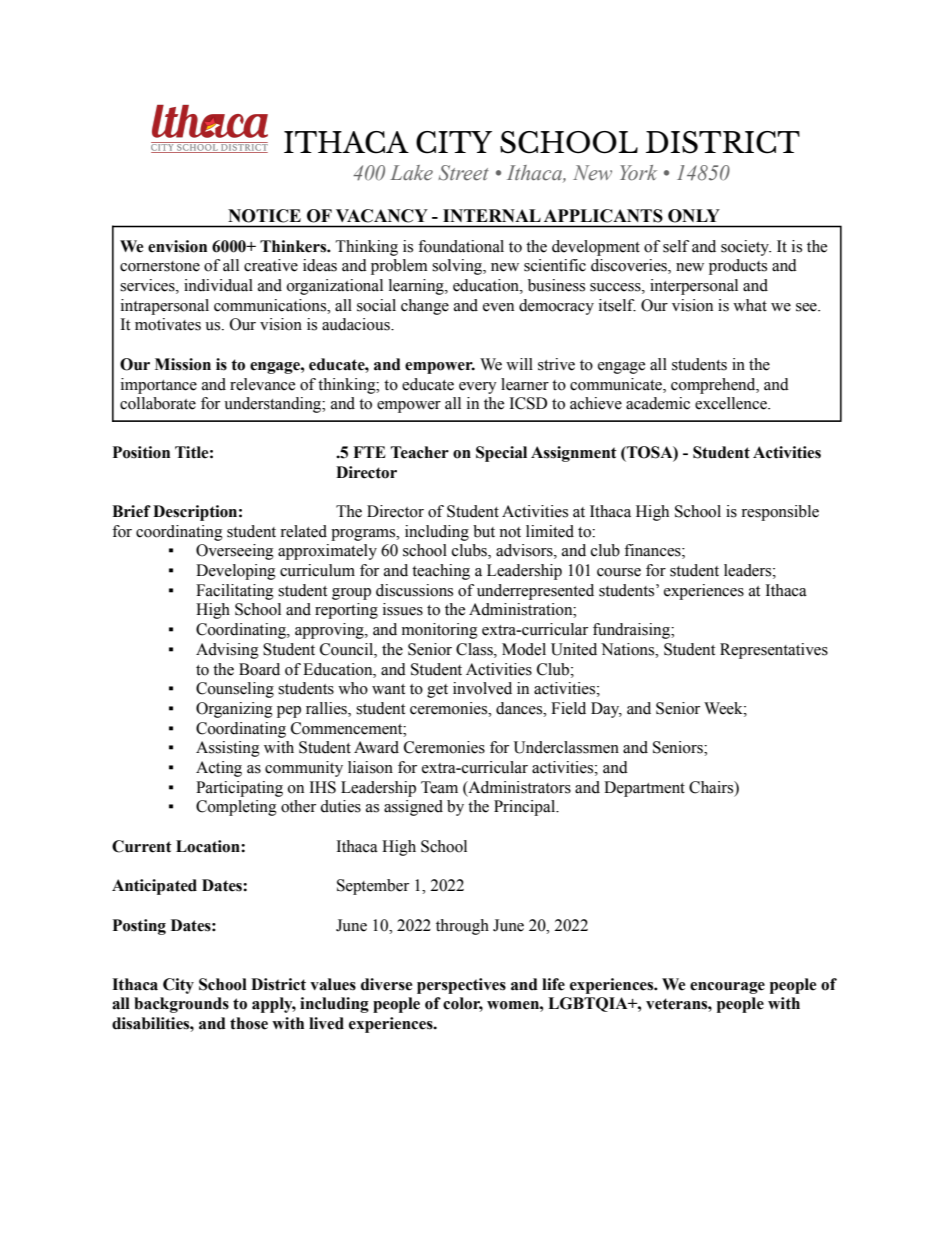 The height and width of the image is (1233, 952). I want to click on Position, so click(141, 452).
